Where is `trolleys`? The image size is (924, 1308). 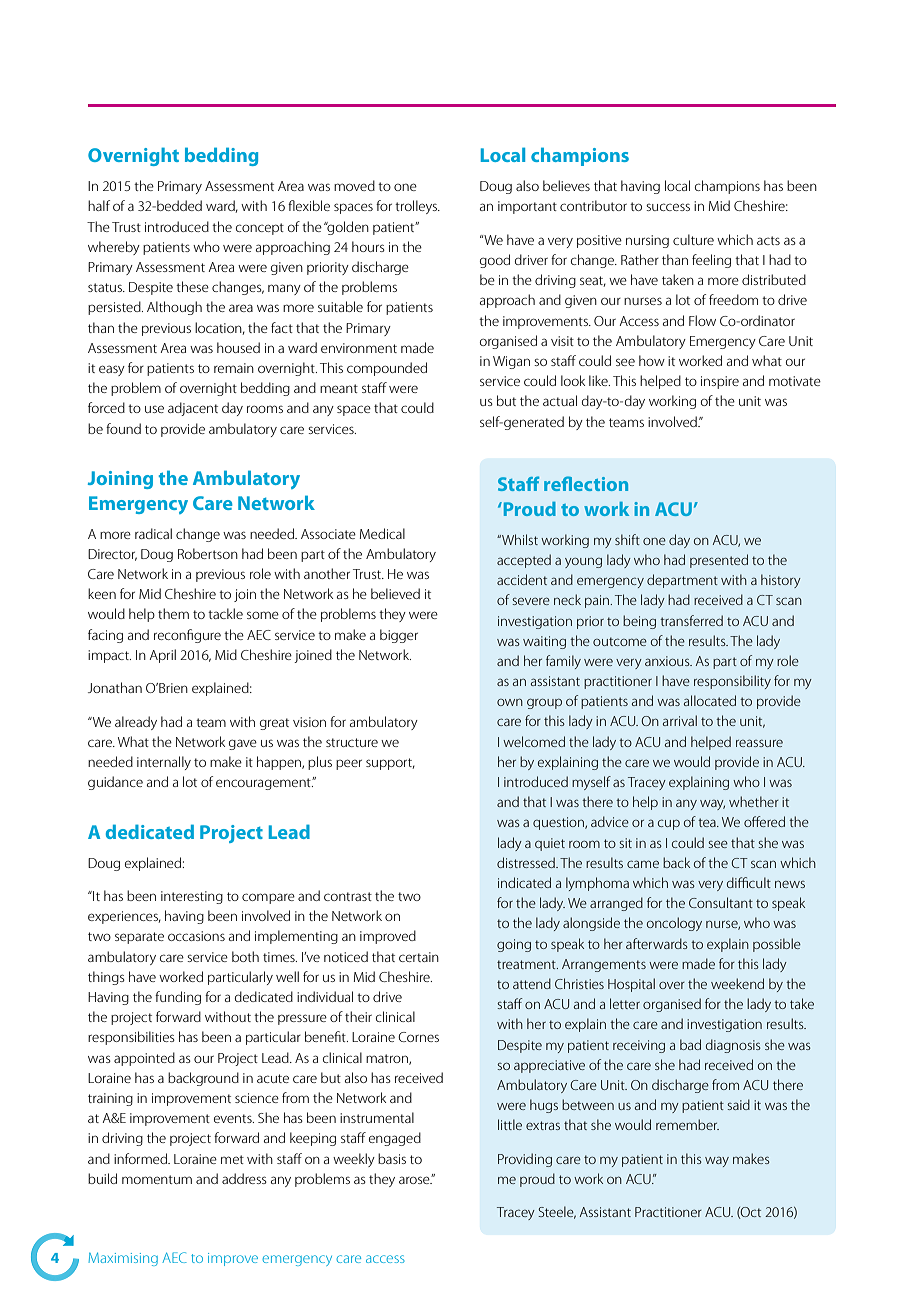
trolleys is located at coordinates (417, 207).
